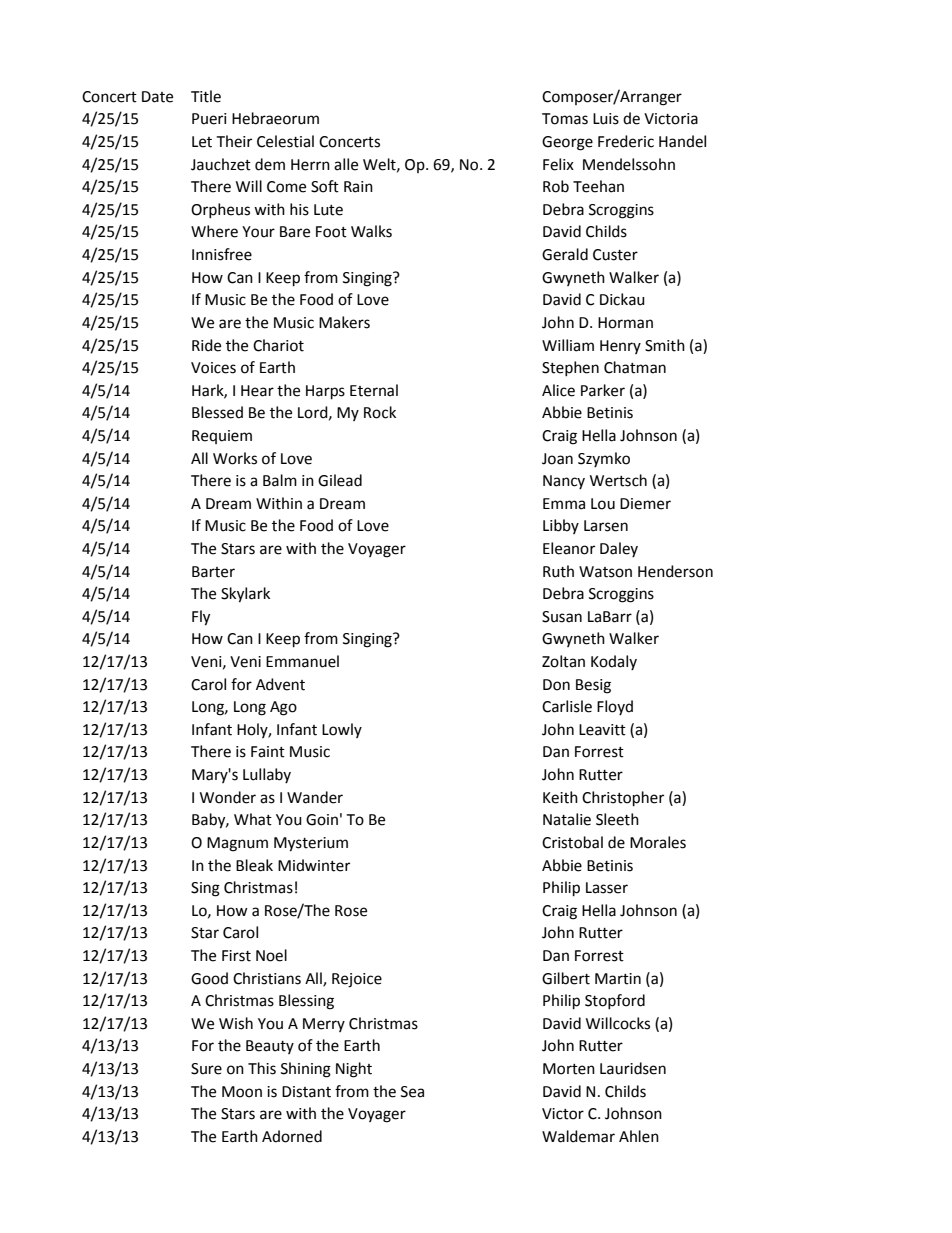 The image size is (952, 1233). What do you see at coordinates (412, 1092) in the image?
I see `Sea` at bounding box center [412, 1092].
